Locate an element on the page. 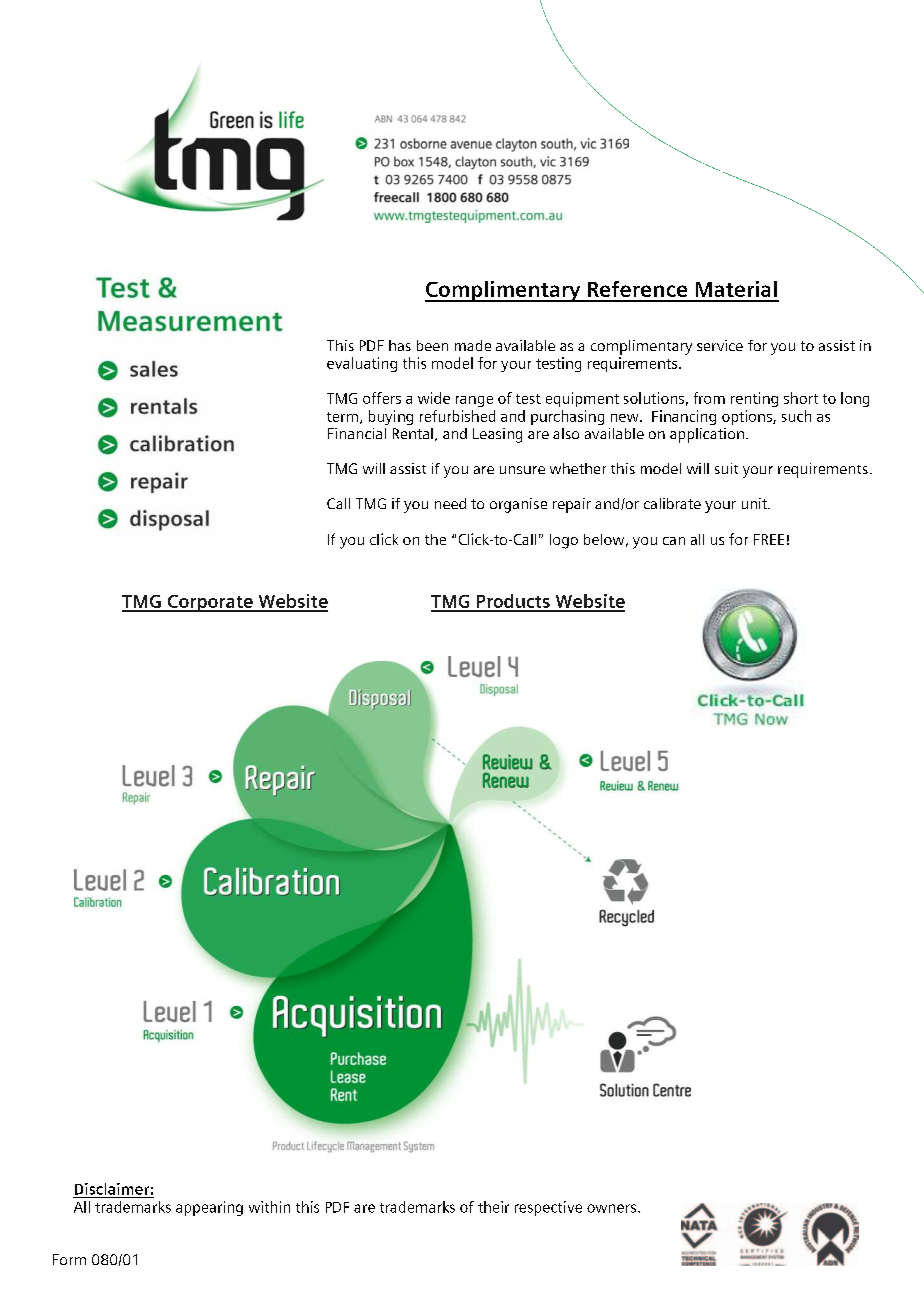  need is located at coordinates (450, 503).
